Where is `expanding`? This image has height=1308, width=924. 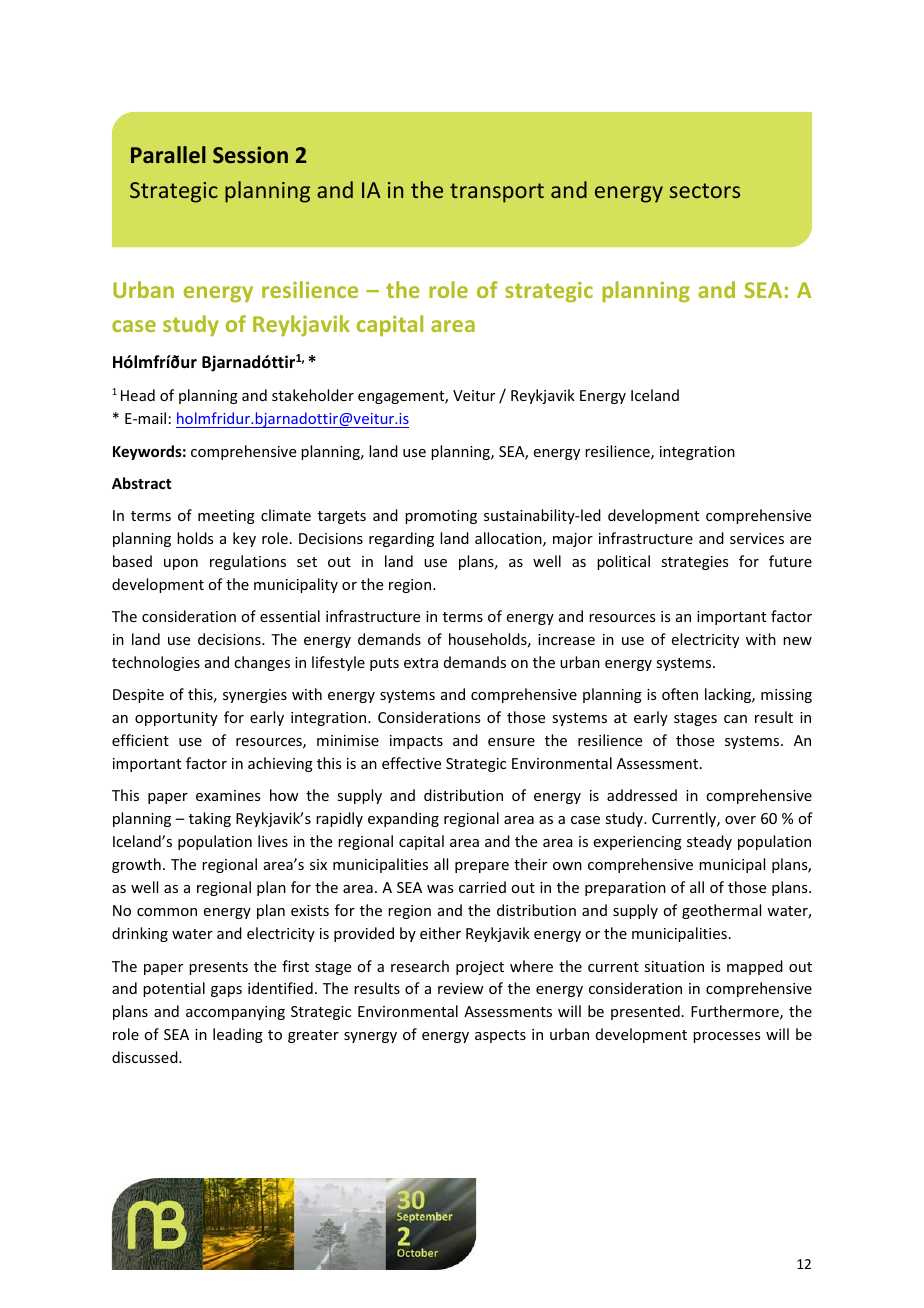 expanding is located at coordinates (403, 819).
